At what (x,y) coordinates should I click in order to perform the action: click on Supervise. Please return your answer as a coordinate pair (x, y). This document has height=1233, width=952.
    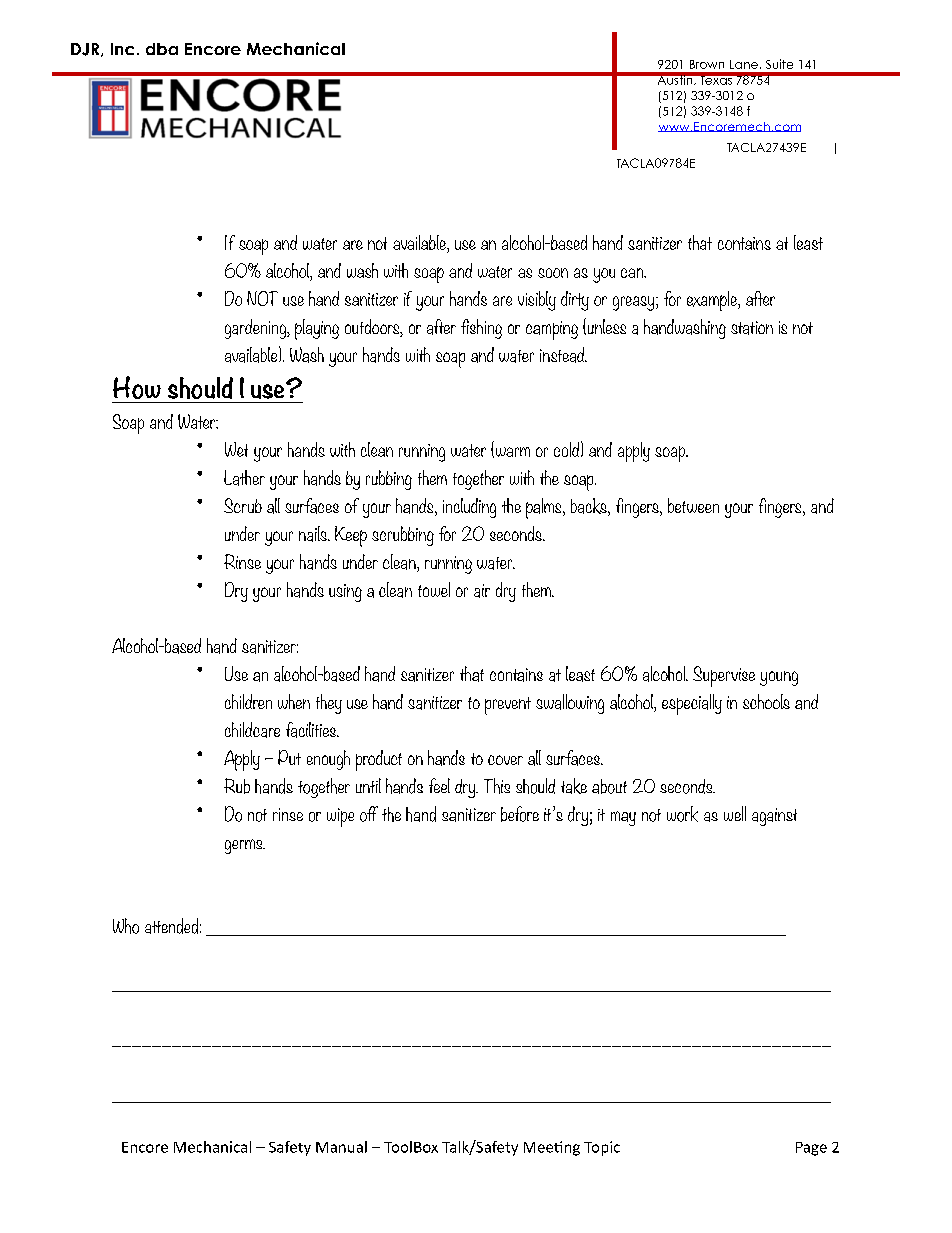
    Looking at the image, I should click on (724, 676).
